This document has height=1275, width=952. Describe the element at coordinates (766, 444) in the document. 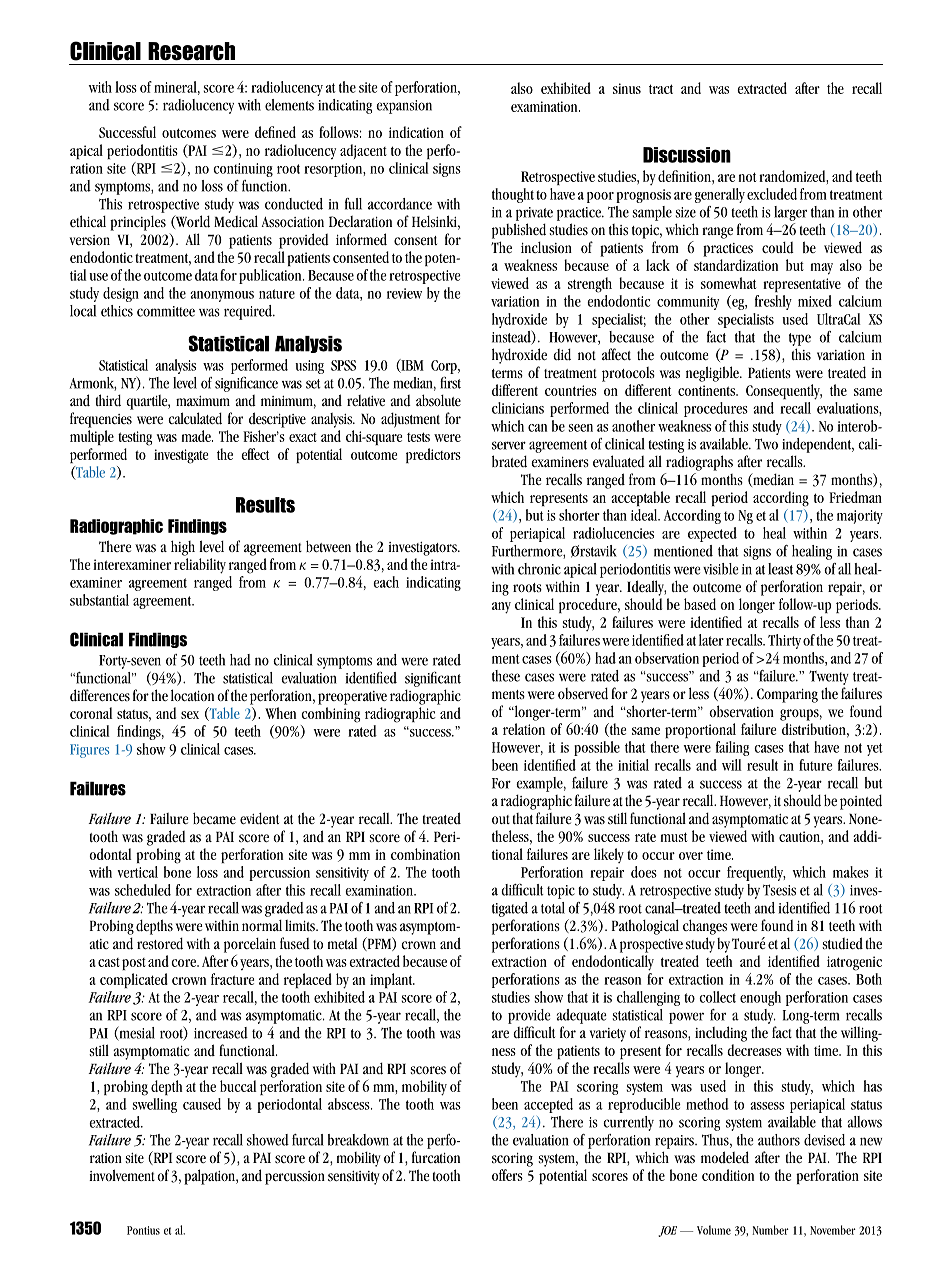

I see `Two` at that location.
